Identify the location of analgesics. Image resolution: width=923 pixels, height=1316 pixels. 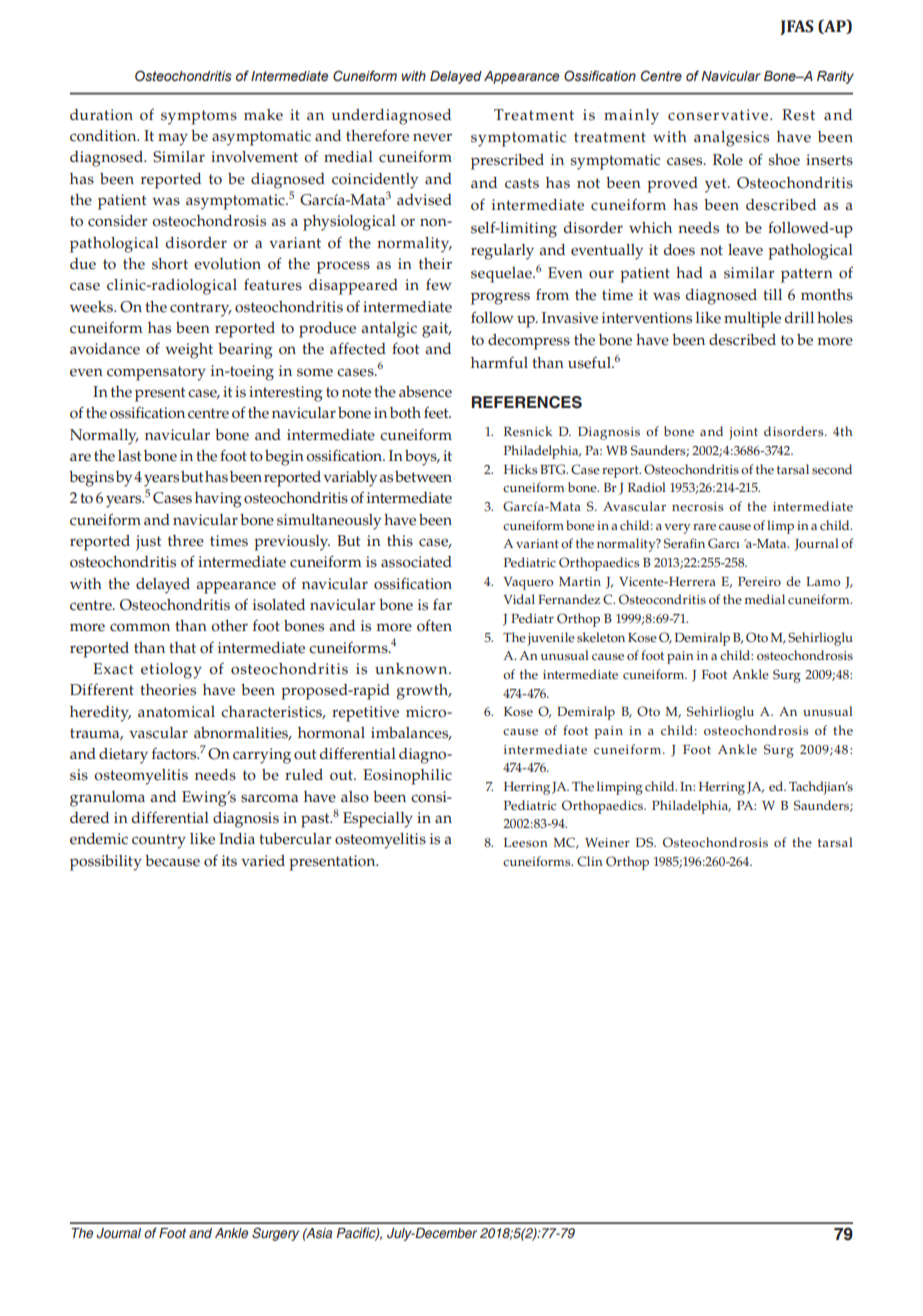
(731, 139).
